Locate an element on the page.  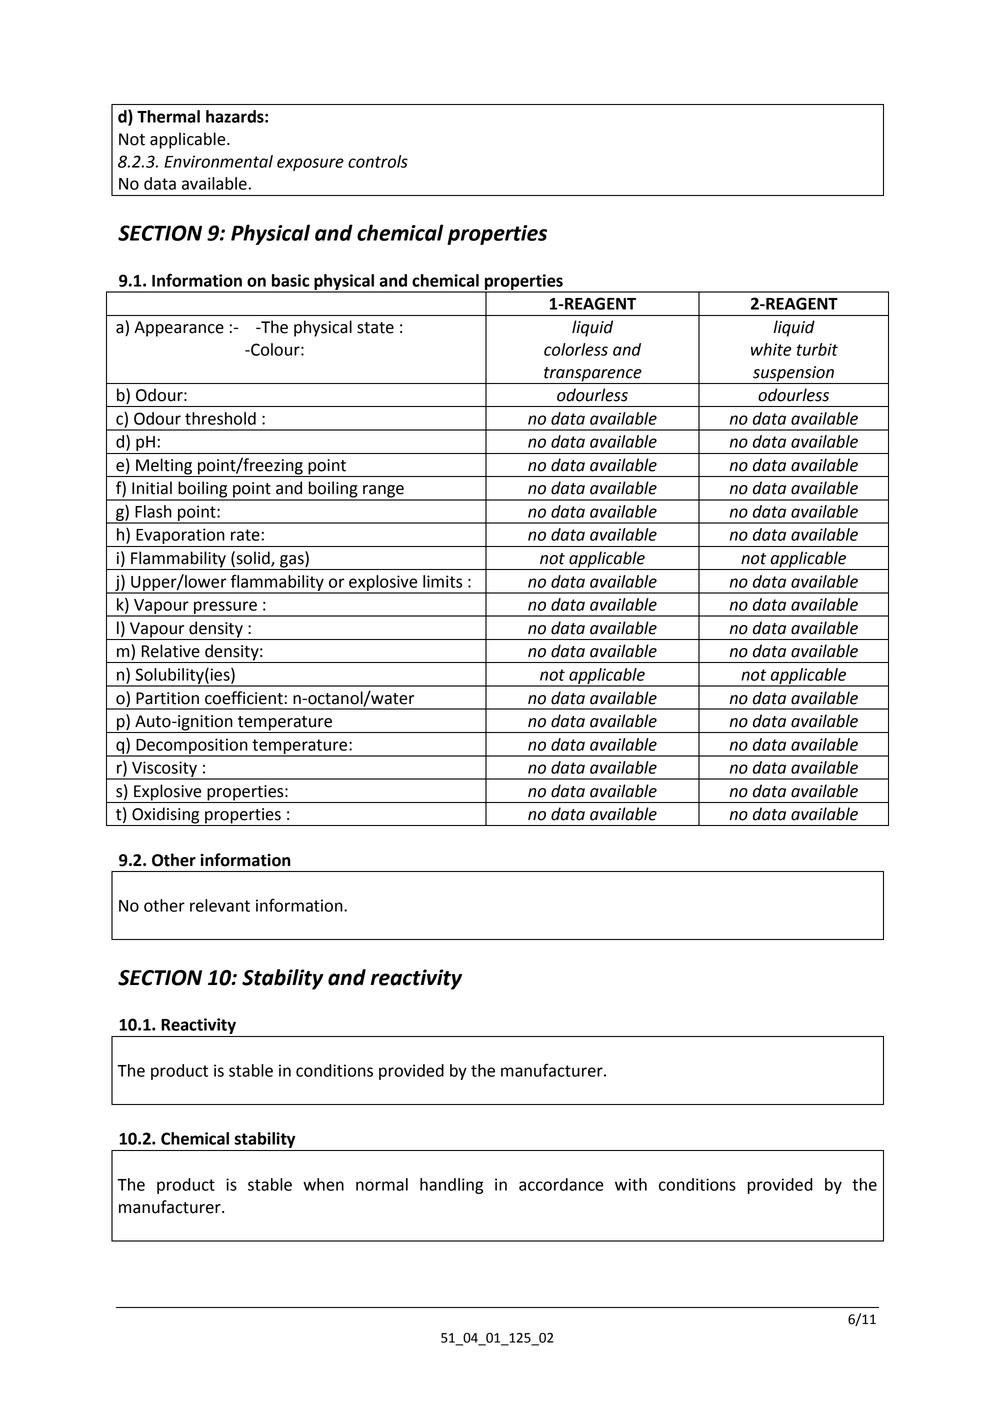
when is located at coordinates (323, 1184).
